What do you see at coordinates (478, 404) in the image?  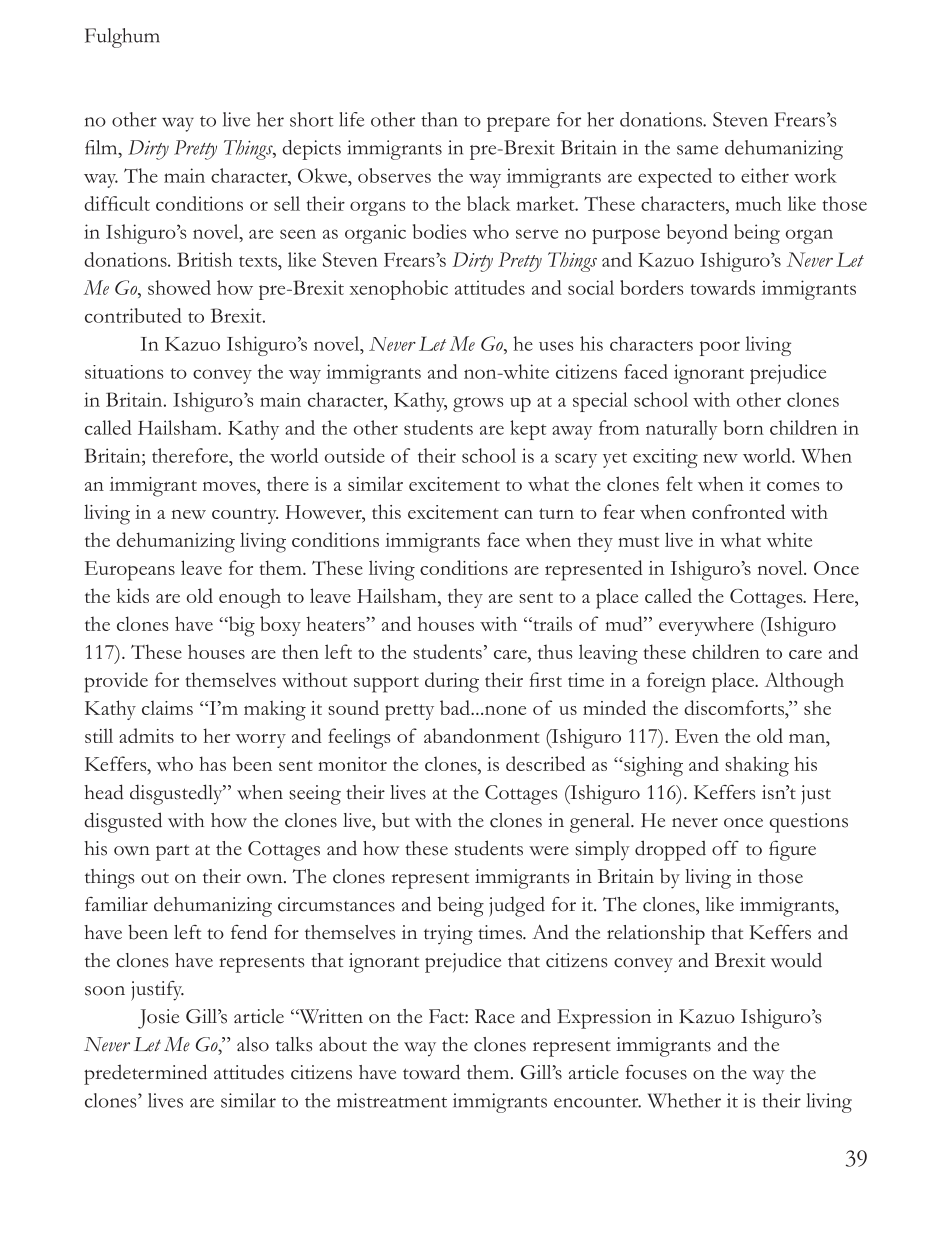 I see `grows` at bounding box center [478, 404].
